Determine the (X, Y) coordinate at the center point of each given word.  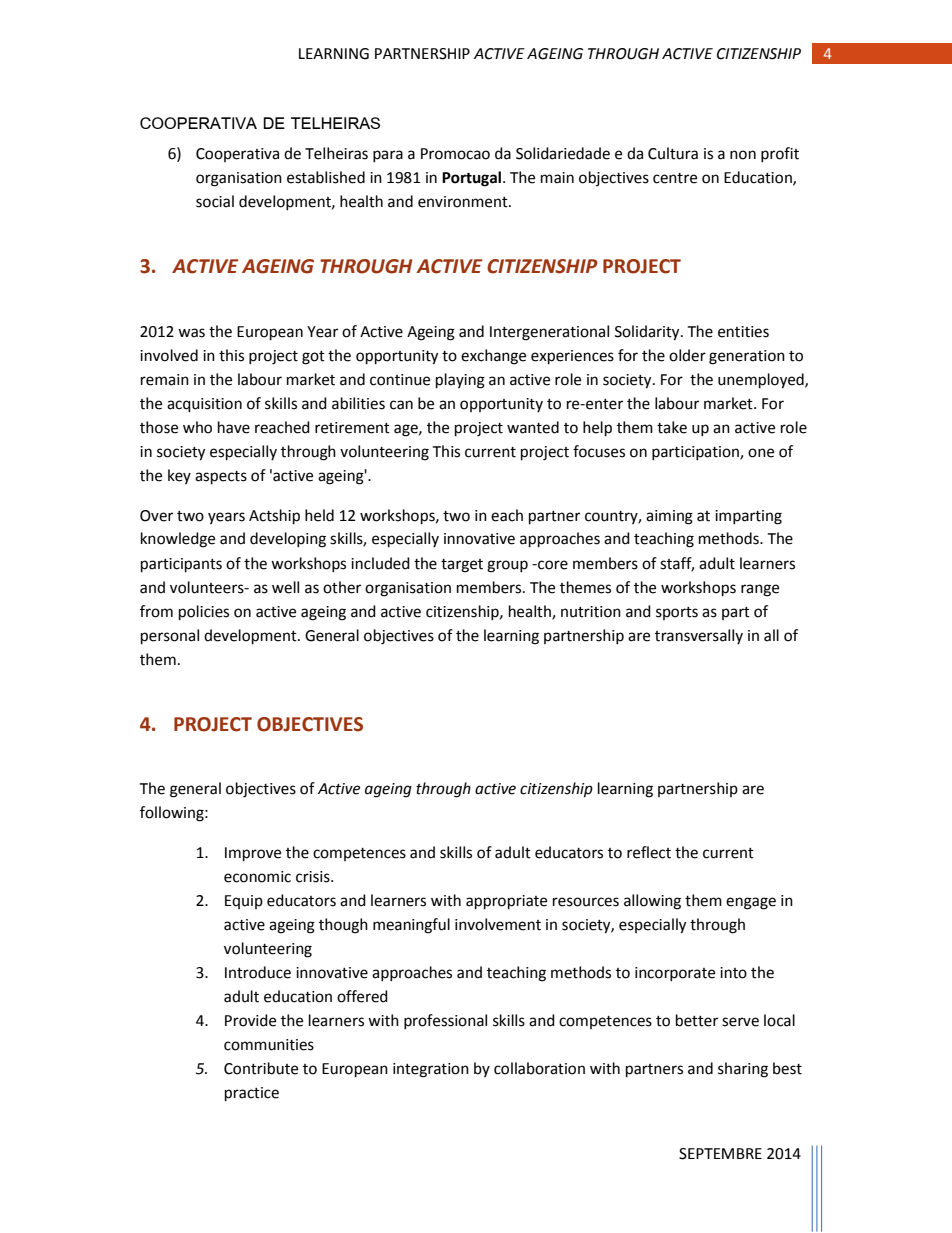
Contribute (261, 1068)
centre (675, 178)
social (215, 201)
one (761, 453)
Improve (253, 854)
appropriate (506, 902)
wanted (533, 427)
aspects (221, 478)
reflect (649, 852)
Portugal (471, 179)
